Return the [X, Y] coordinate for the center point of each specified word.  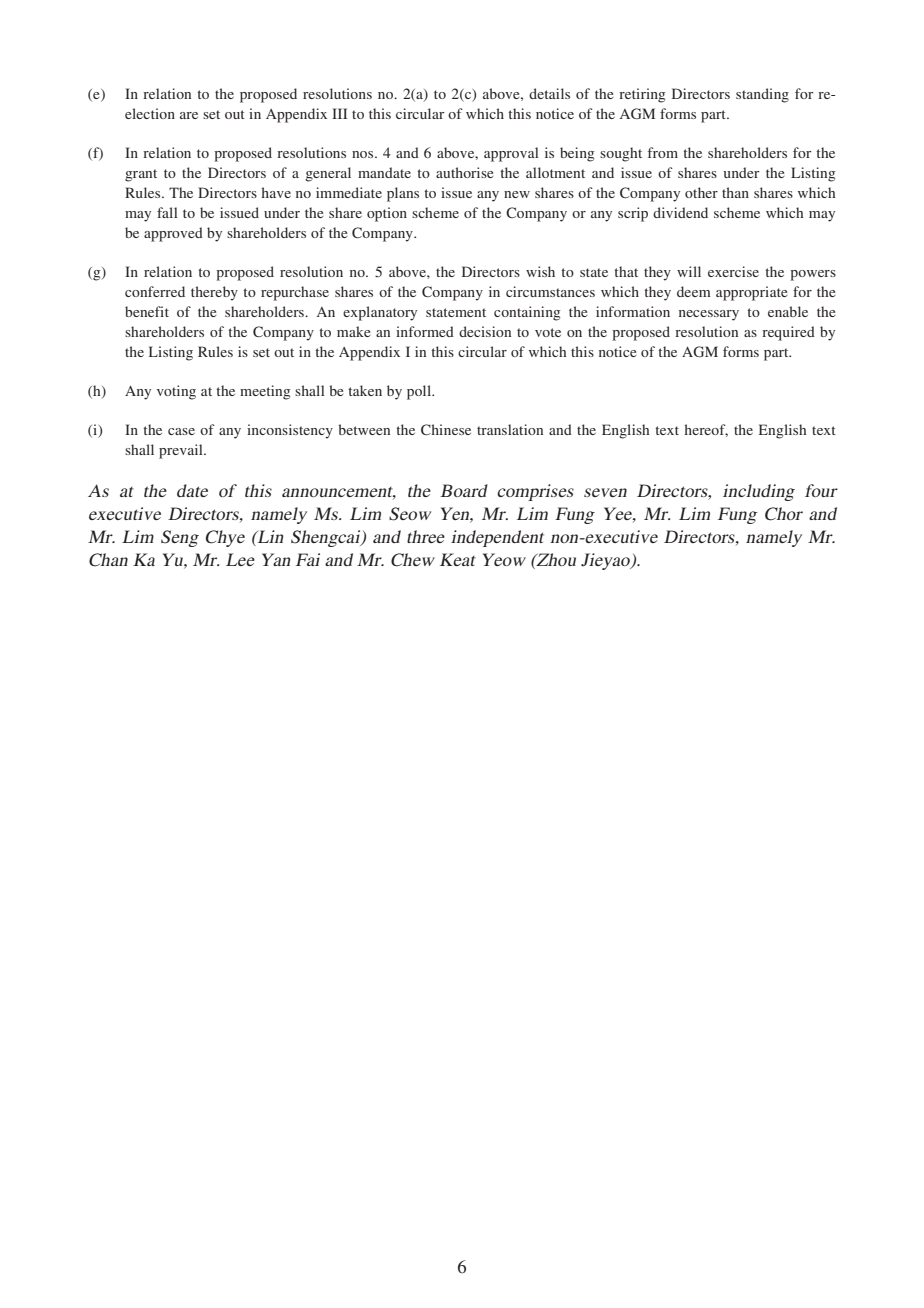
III [339, 113]
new [517, 194]
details [549, 93]
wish [540, 271]
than [735, 192]
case [181, 431]
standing [762, 95]
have [276, 192]
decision [485, 331]
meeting [265, 392]
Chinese [446, 429]
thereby [214, 293]
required [788, 333]
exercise [733, 271]
